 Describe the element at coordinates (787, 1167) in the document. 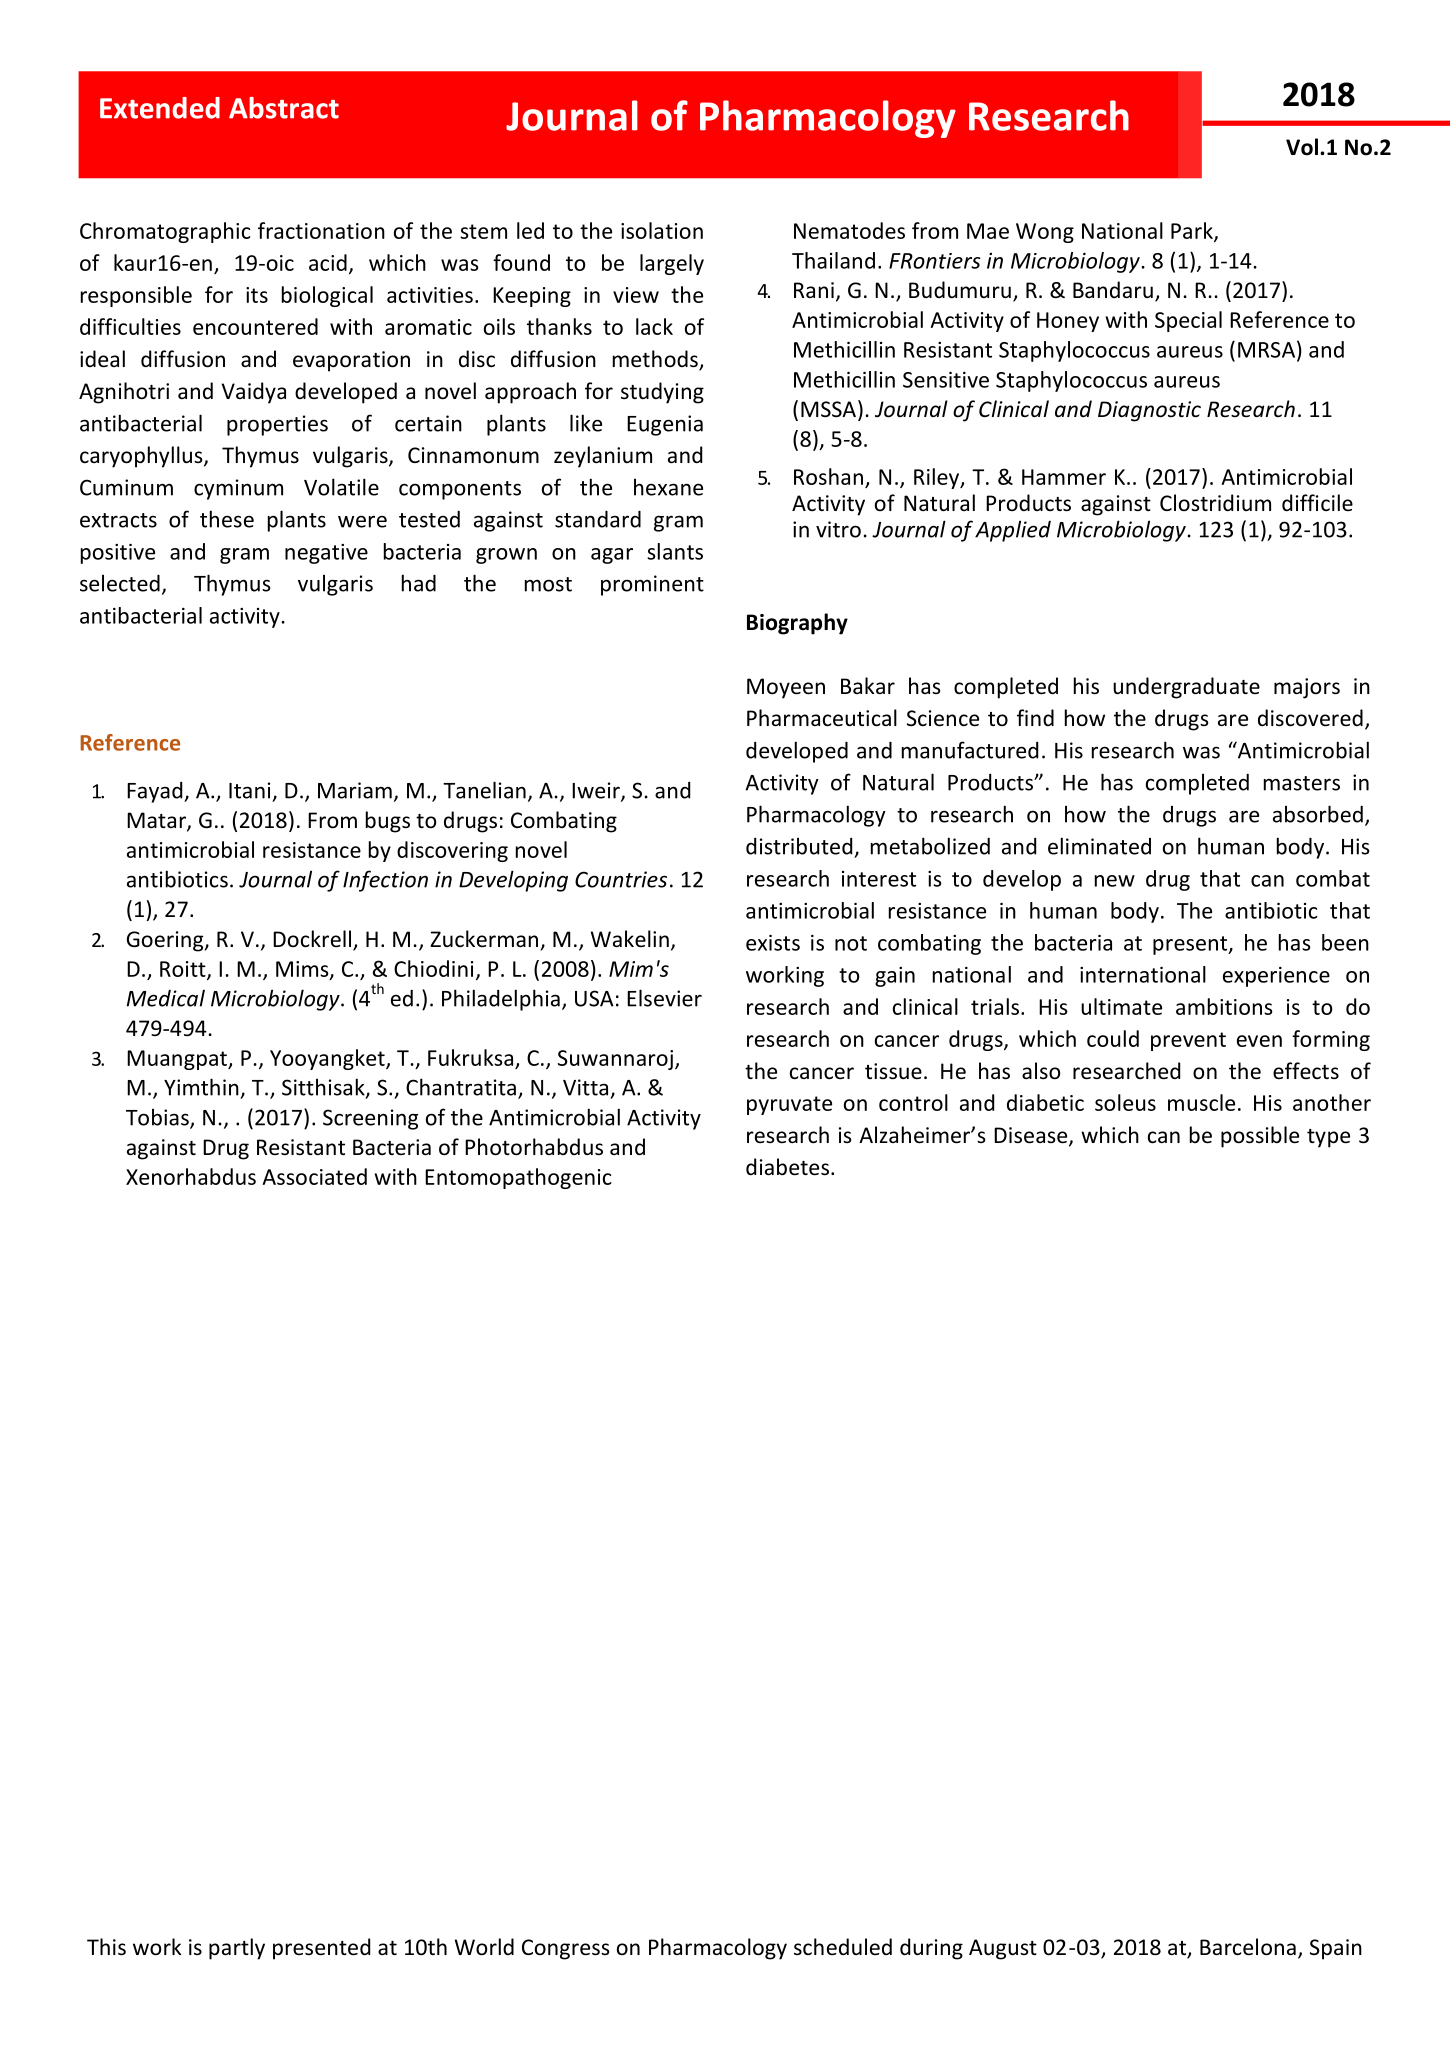

I see `diabetes` at that location.
